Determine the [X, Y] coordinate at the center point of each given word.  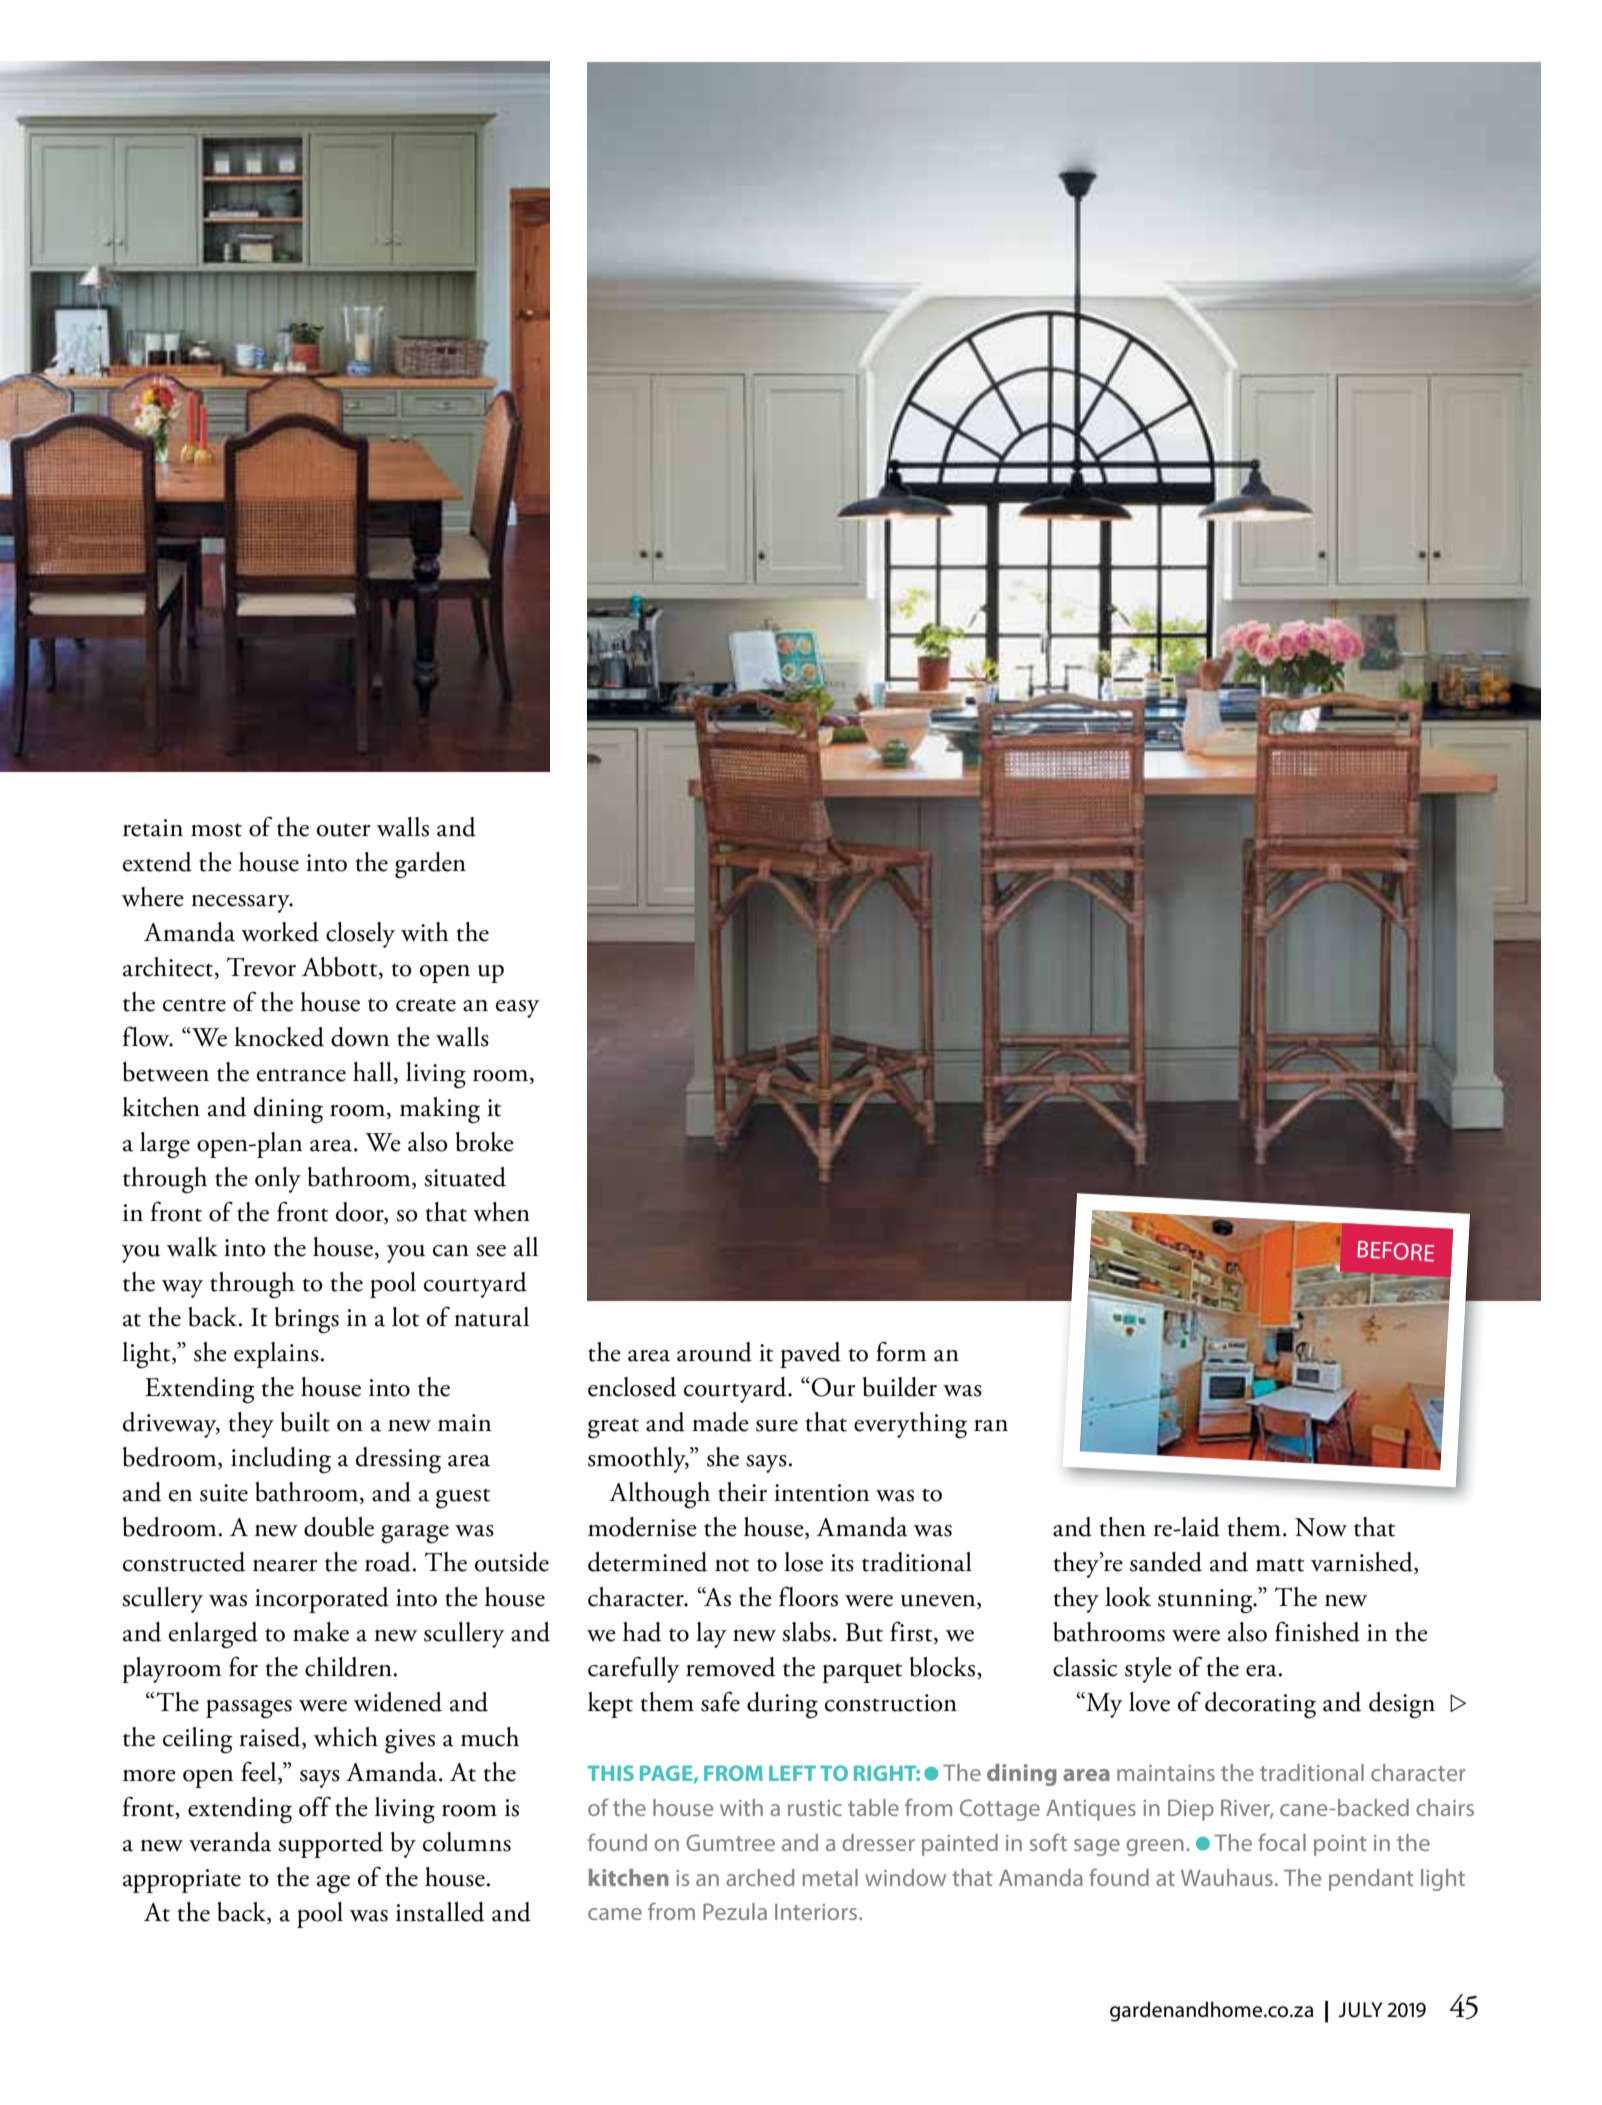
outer [344, 830]
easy [518, 1009]
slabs [806, 1632]
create [426, 1005]
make [321, 1632]
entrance [301, 1075]
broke [485, 1142]
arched [760, 1877]
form [901, 1351]
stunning [1206, 1601]
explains [276, 1355]
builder [900, 1387]
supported [330, 1845]
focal [1282, 1842]
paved [810, 1355]
